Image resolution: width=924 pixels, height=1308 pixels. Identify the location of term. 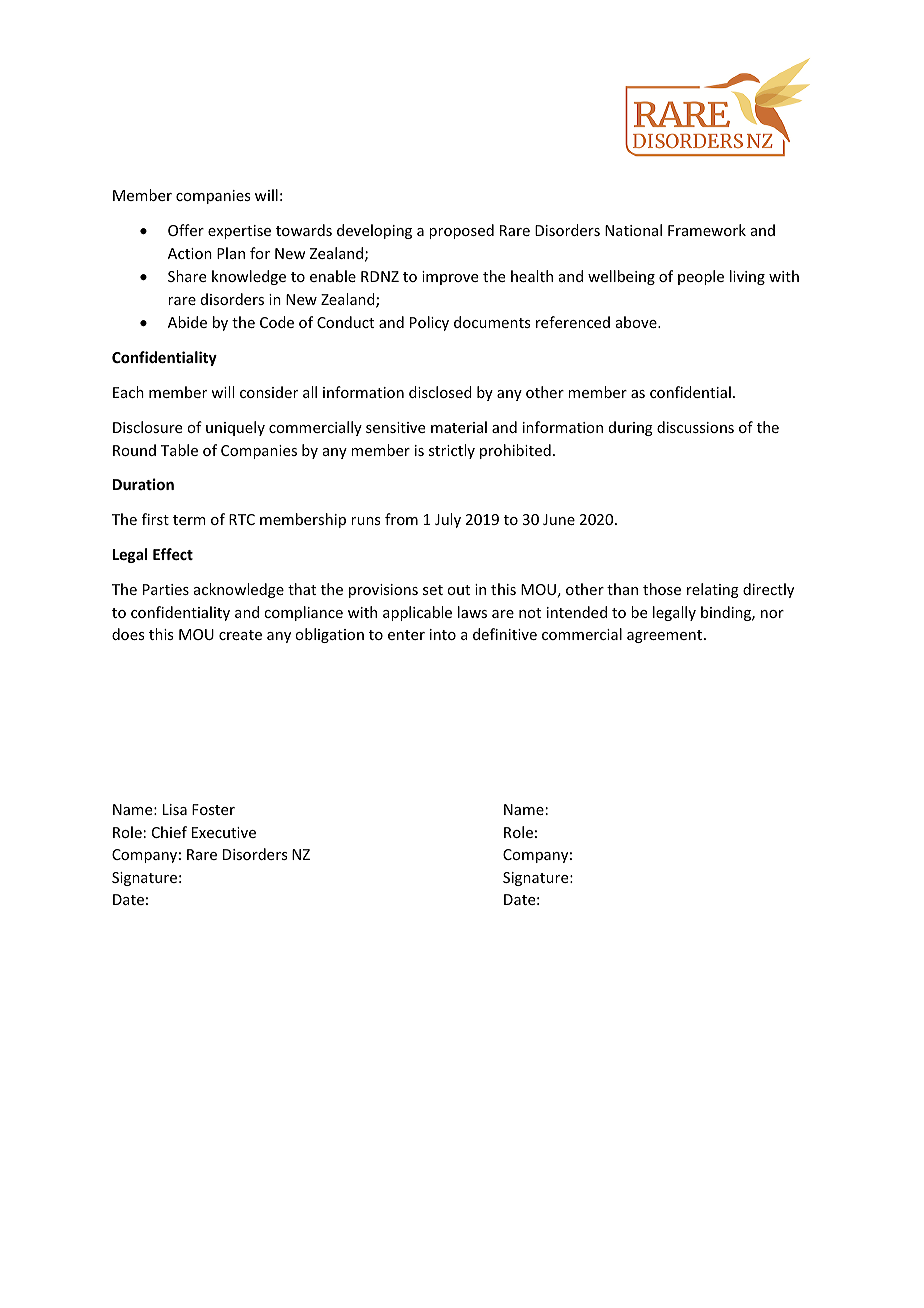
(189, 520).
